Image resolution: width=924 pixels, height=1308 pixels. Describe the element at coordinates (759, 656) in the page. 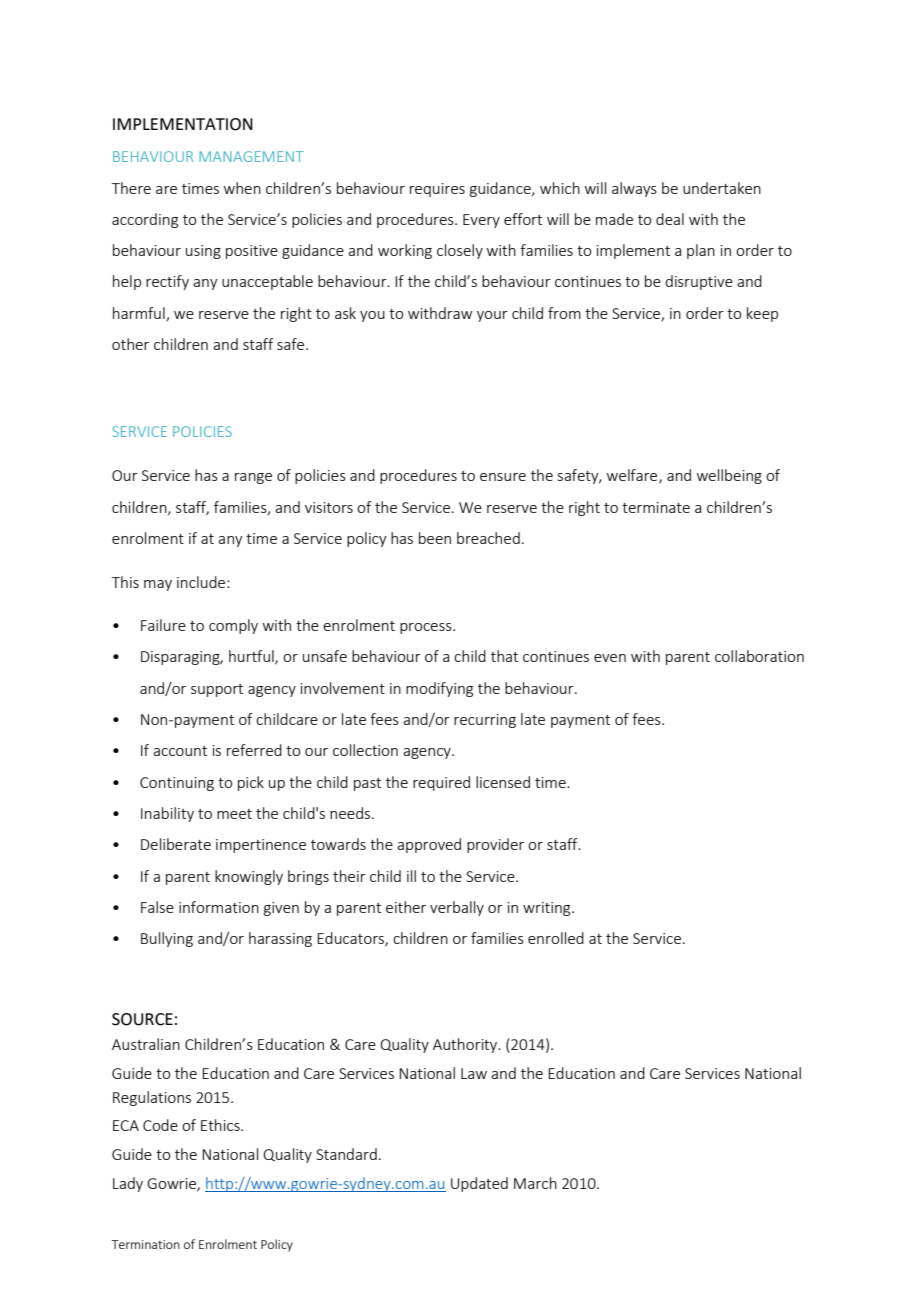

I see `collaboration` at that location.
